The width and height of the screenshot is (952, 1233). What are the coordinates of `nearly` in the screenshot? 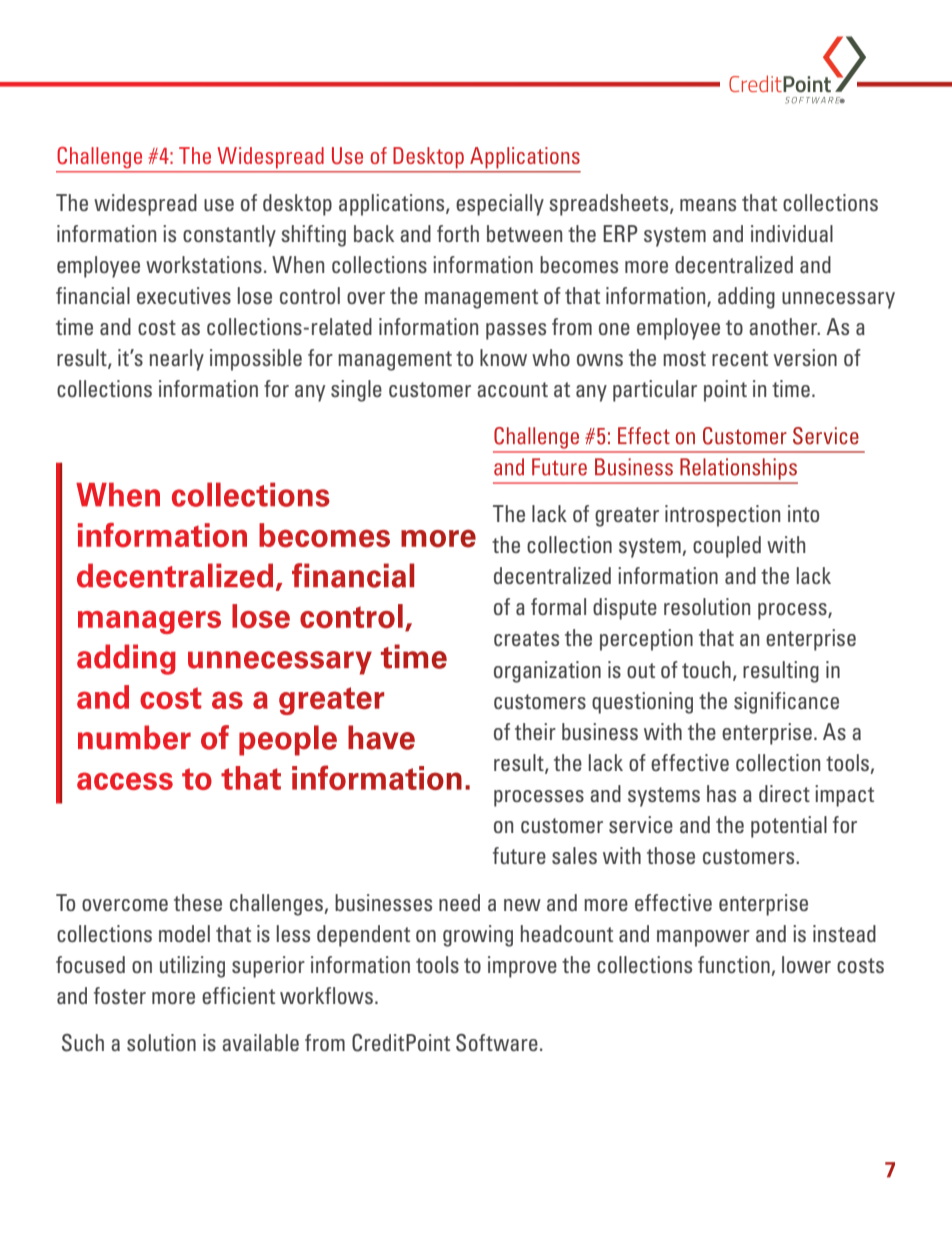 It's located at (177, 360).
